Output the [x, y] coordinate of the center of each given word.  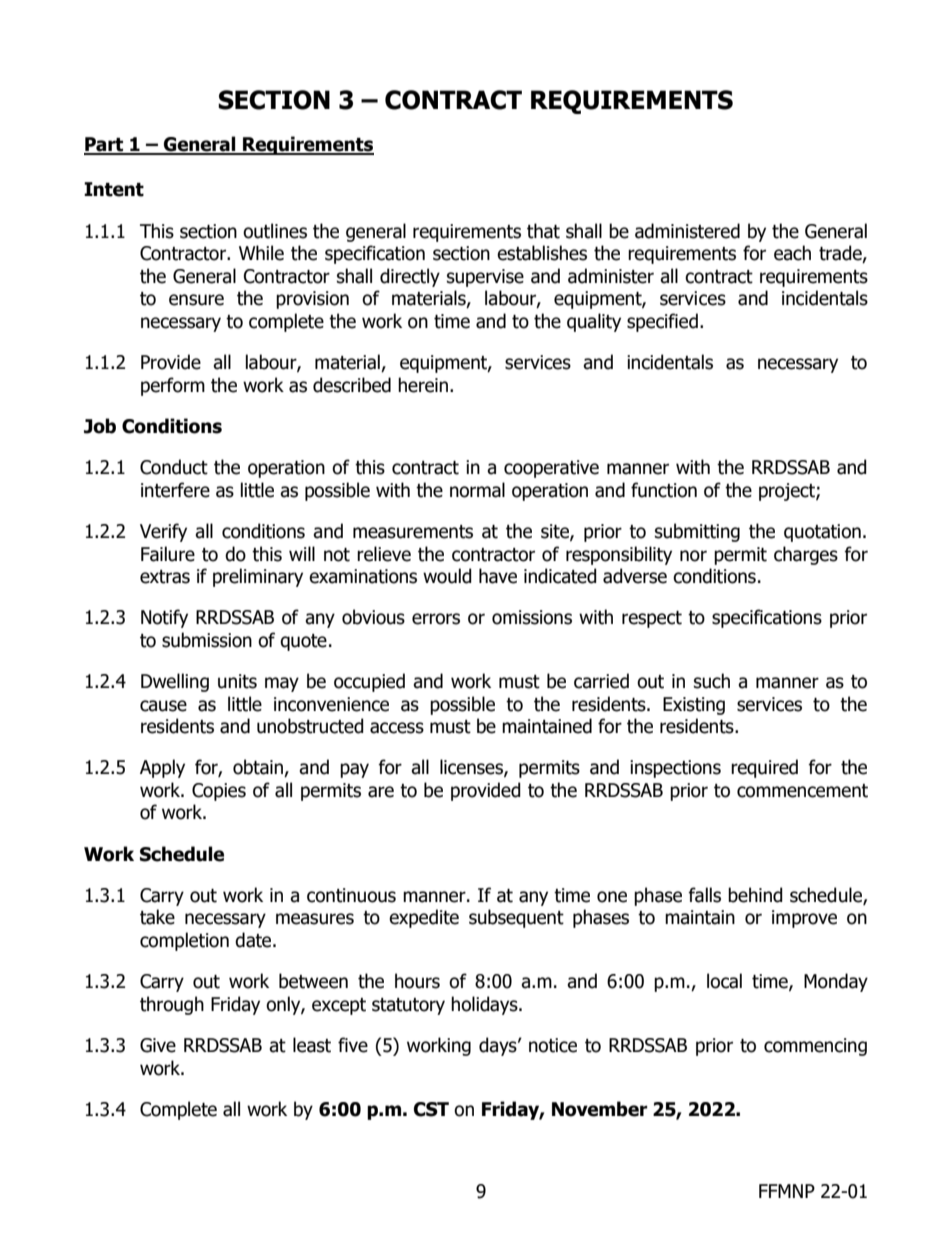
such [712, 681]
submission [207, 640]
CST [431, 1109]
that [543, 231]
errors [436, 619]
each [792, 253]
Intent [114, 189]
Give [158, 1045]
